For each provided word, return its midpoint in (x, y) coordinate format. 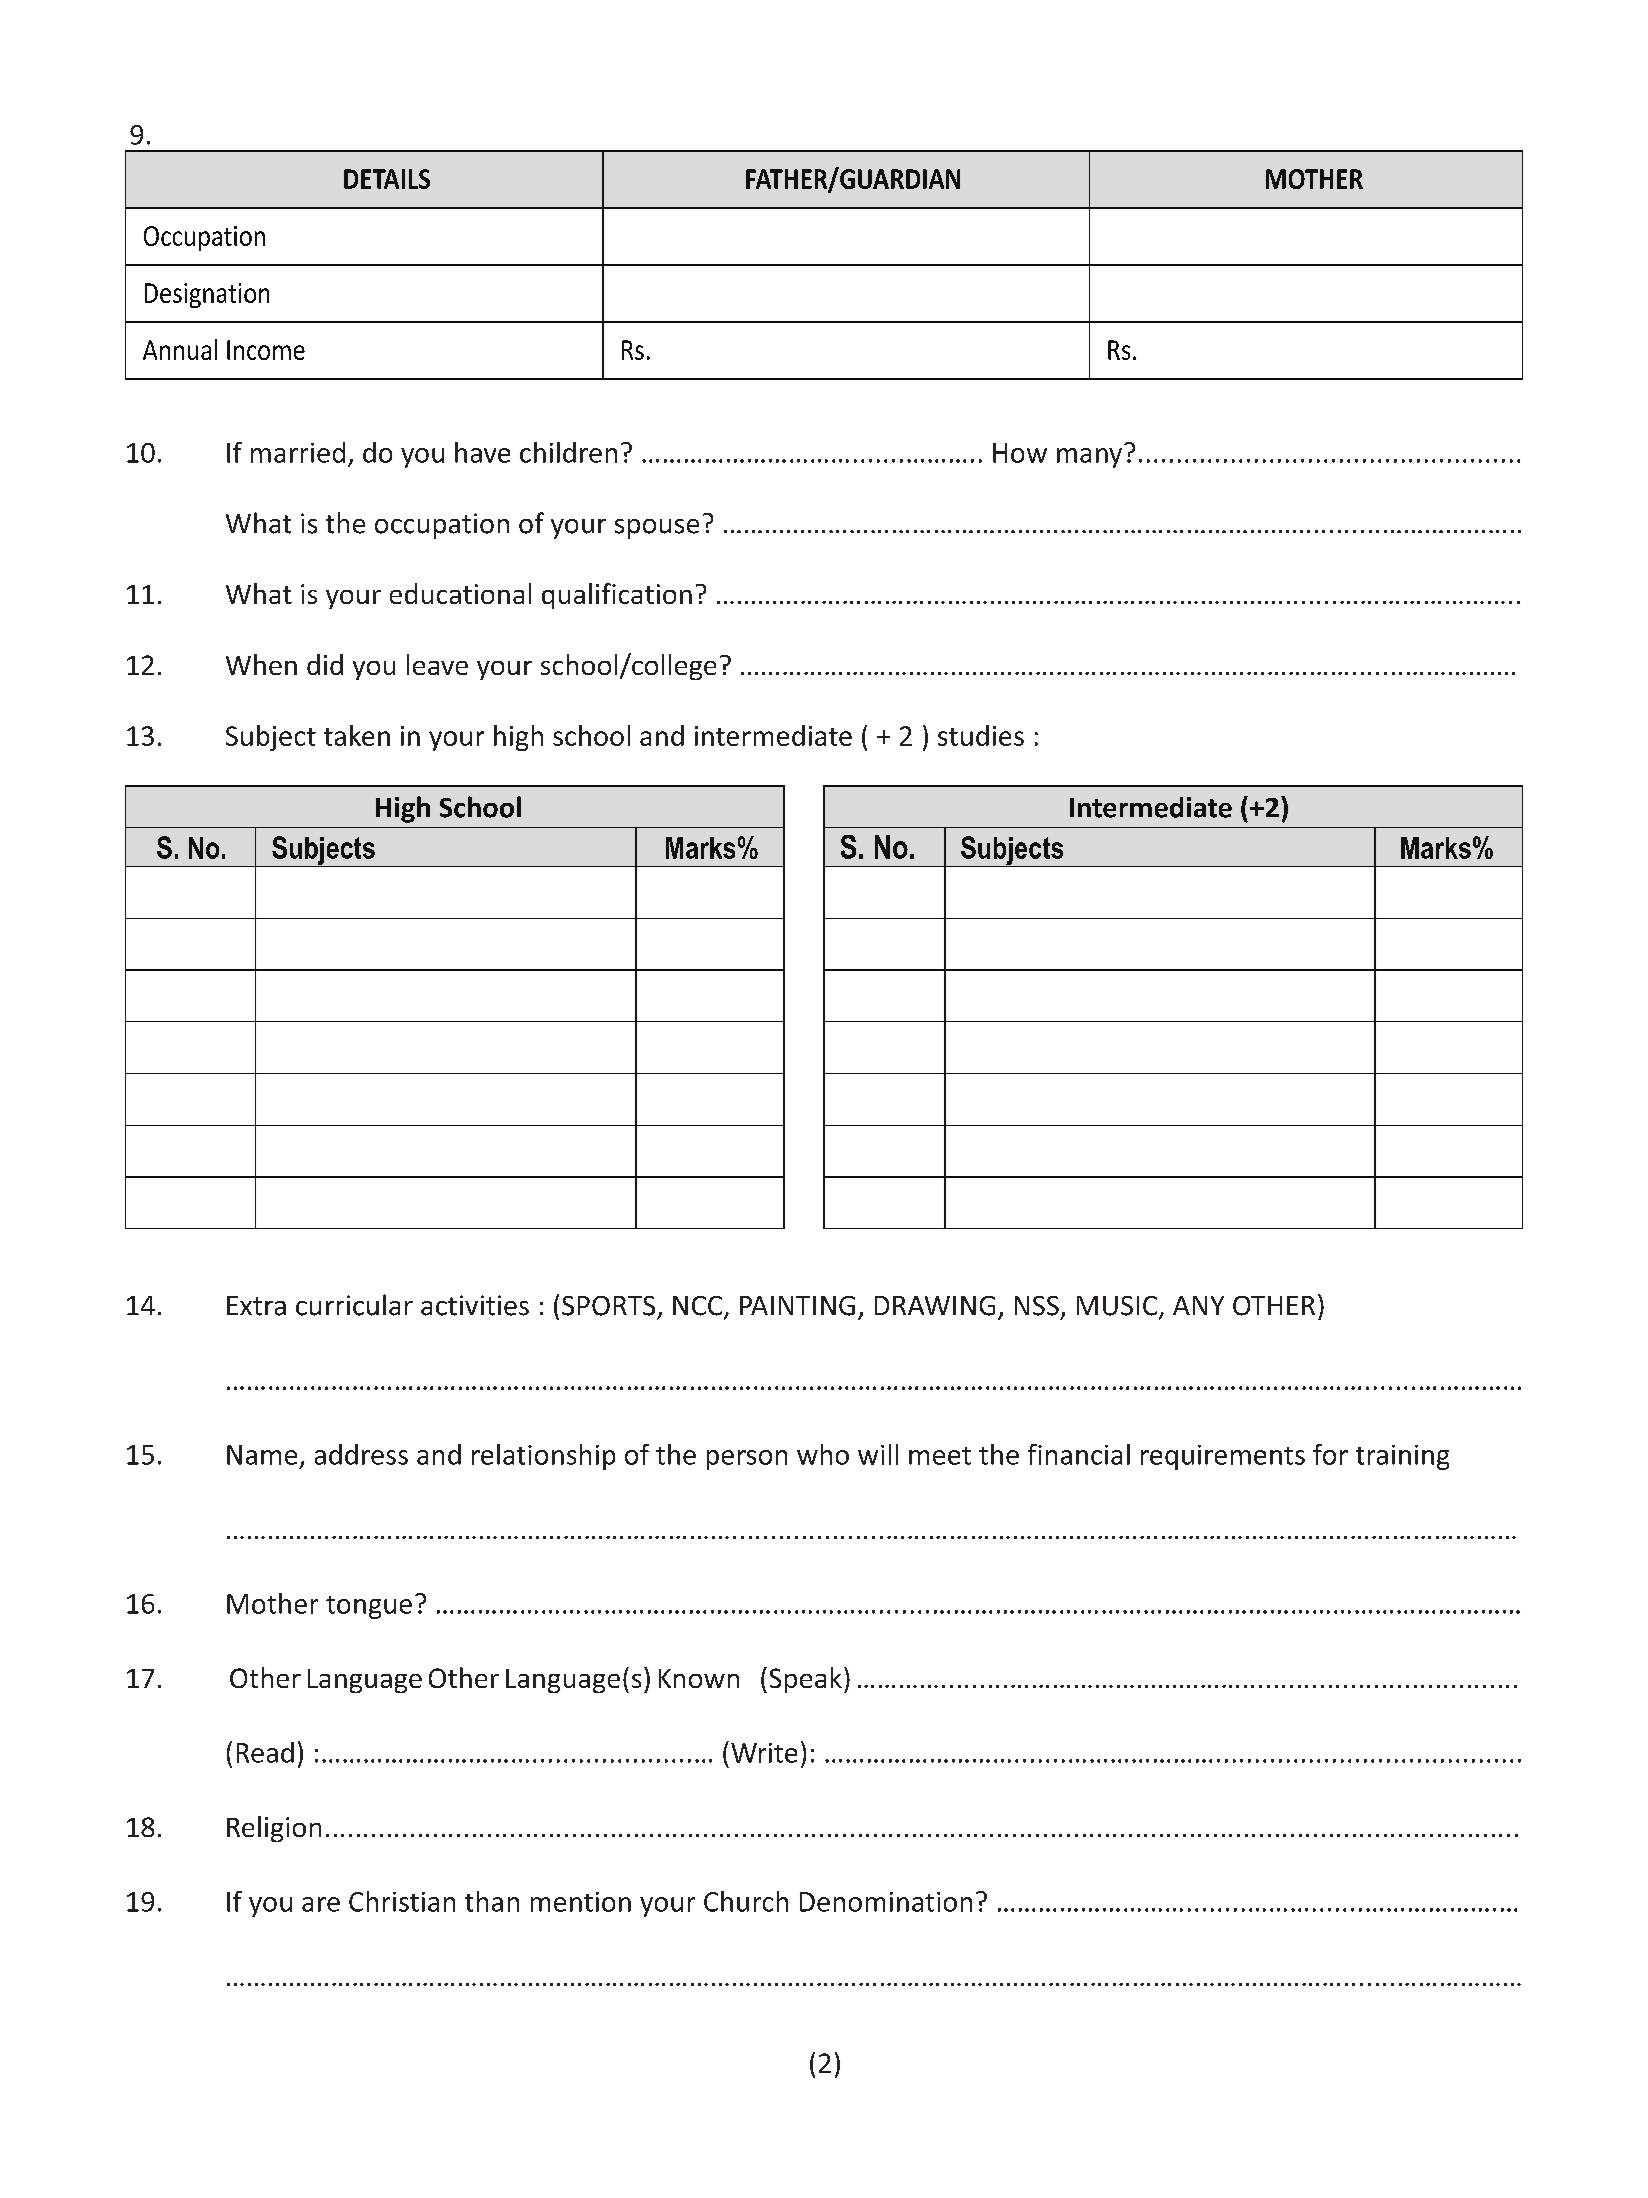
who (823, 1454)
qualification (617, 596)
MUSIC (1118, 1307)
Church (746, 1901)
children (568, 452)
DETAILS (387, 179)
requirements (1223, 1457)
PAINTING (797, 1306)
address (361, 1454)
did (325, 664)
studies (981, 735)
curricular (354, 1305)
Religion (274, 1829)
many (1089, 458)
